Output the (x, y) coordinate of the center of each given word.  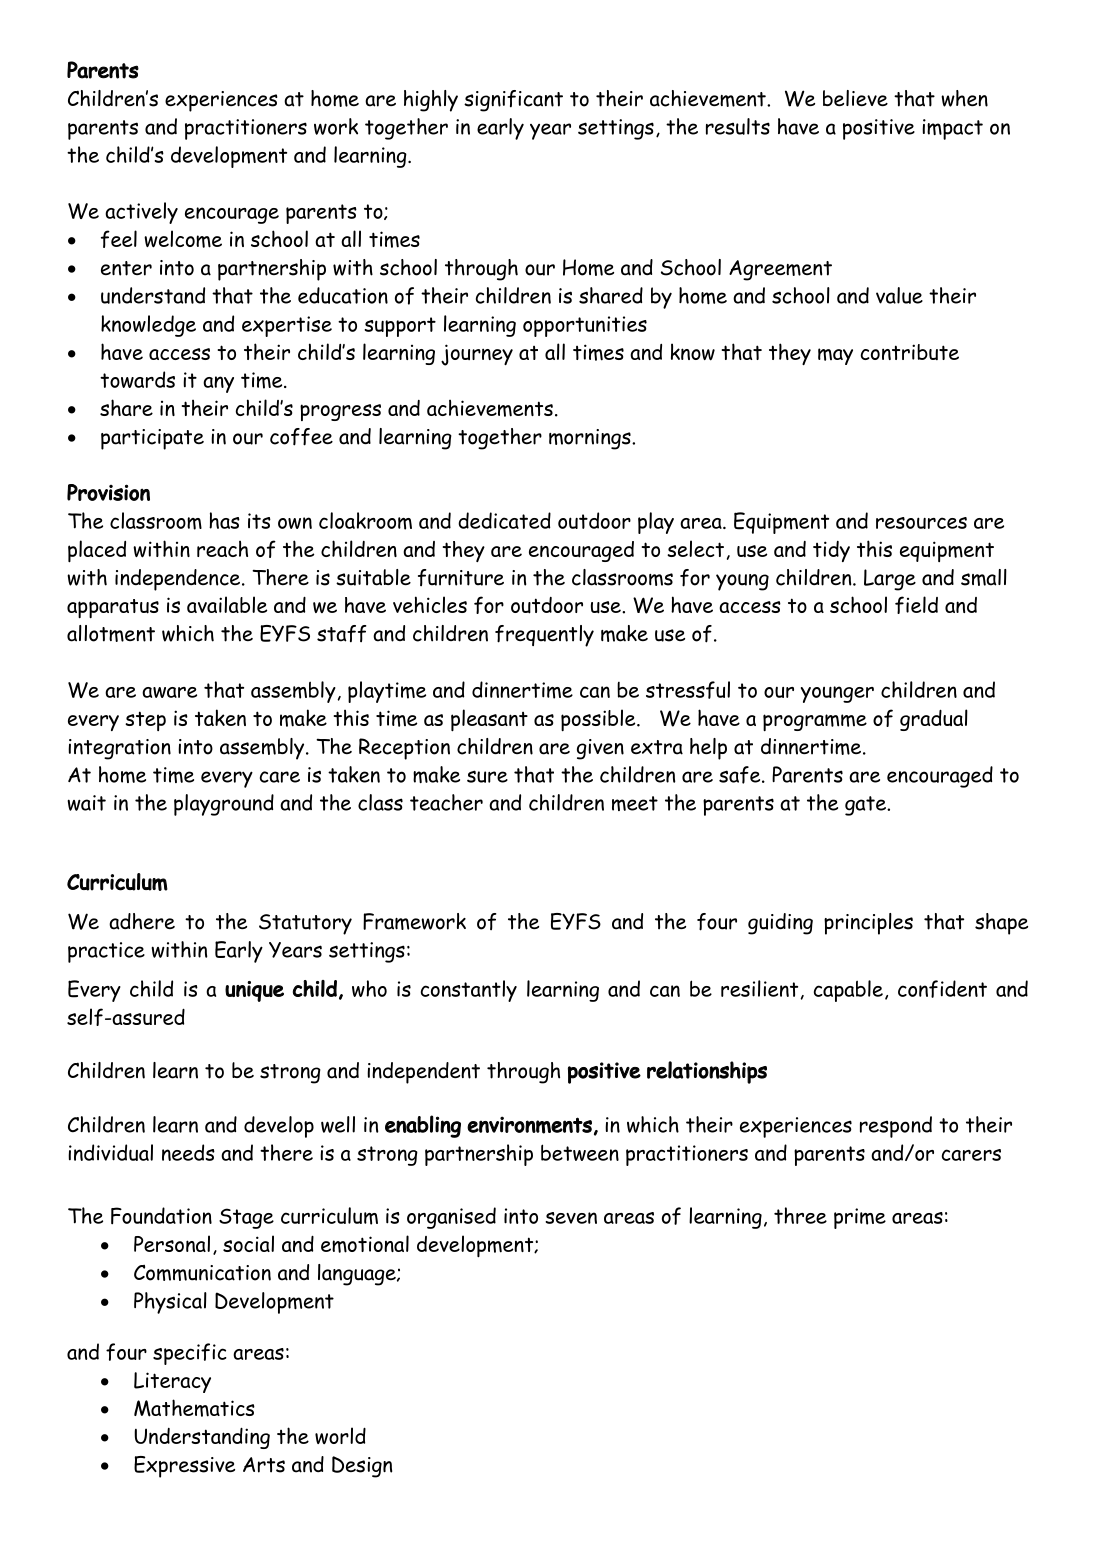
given (600, 749)
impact (952, 129)
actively (141, 213)
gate (866, 806)
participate (152, 439)
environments (529, 1125)
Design (362, 1467)
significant (513, 101)
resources (921, 523)
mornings (591, 439)
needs (188, 1152)
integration (119, 749)
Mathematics (194, 1408)
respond (896, 1127)
